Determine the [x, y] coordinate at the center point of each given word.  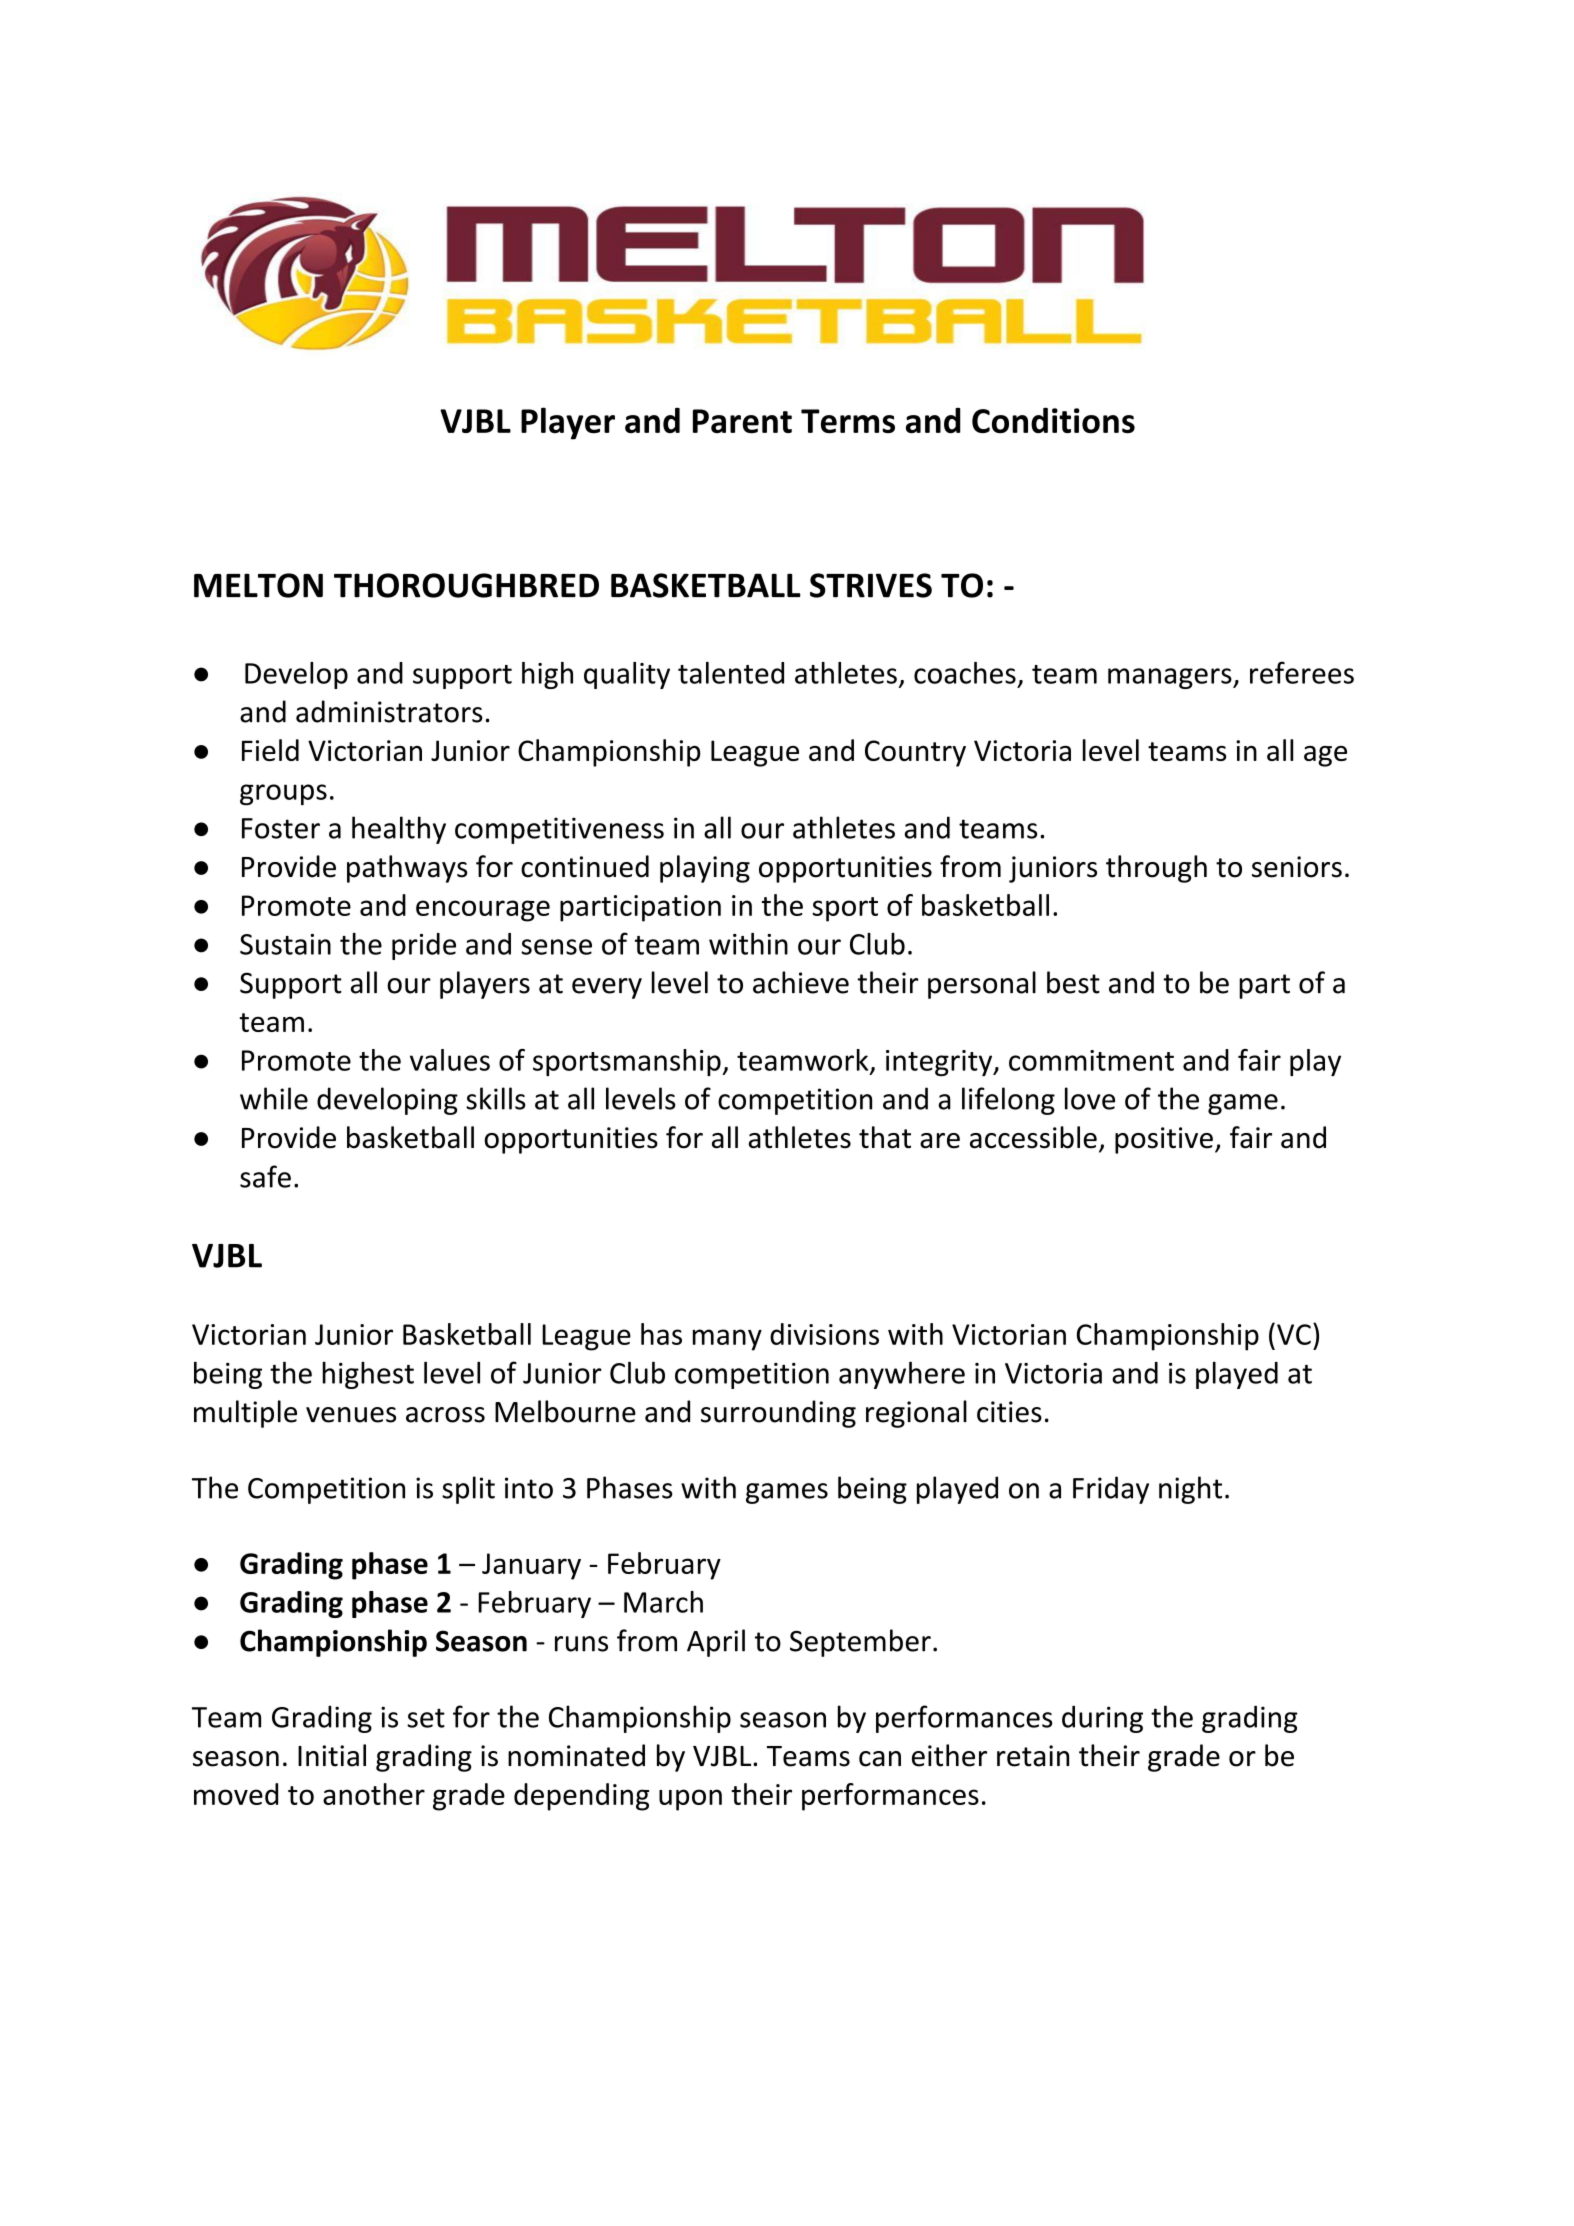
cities [1009, 1412]
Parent [742, 421]
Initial [332, 1755]
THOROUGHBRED [466, 585]
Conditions [1053, 420]
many [727, 1340]
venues [351, 1415]
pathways [407, 869]
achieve [801, 982]
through [1156, 869]
